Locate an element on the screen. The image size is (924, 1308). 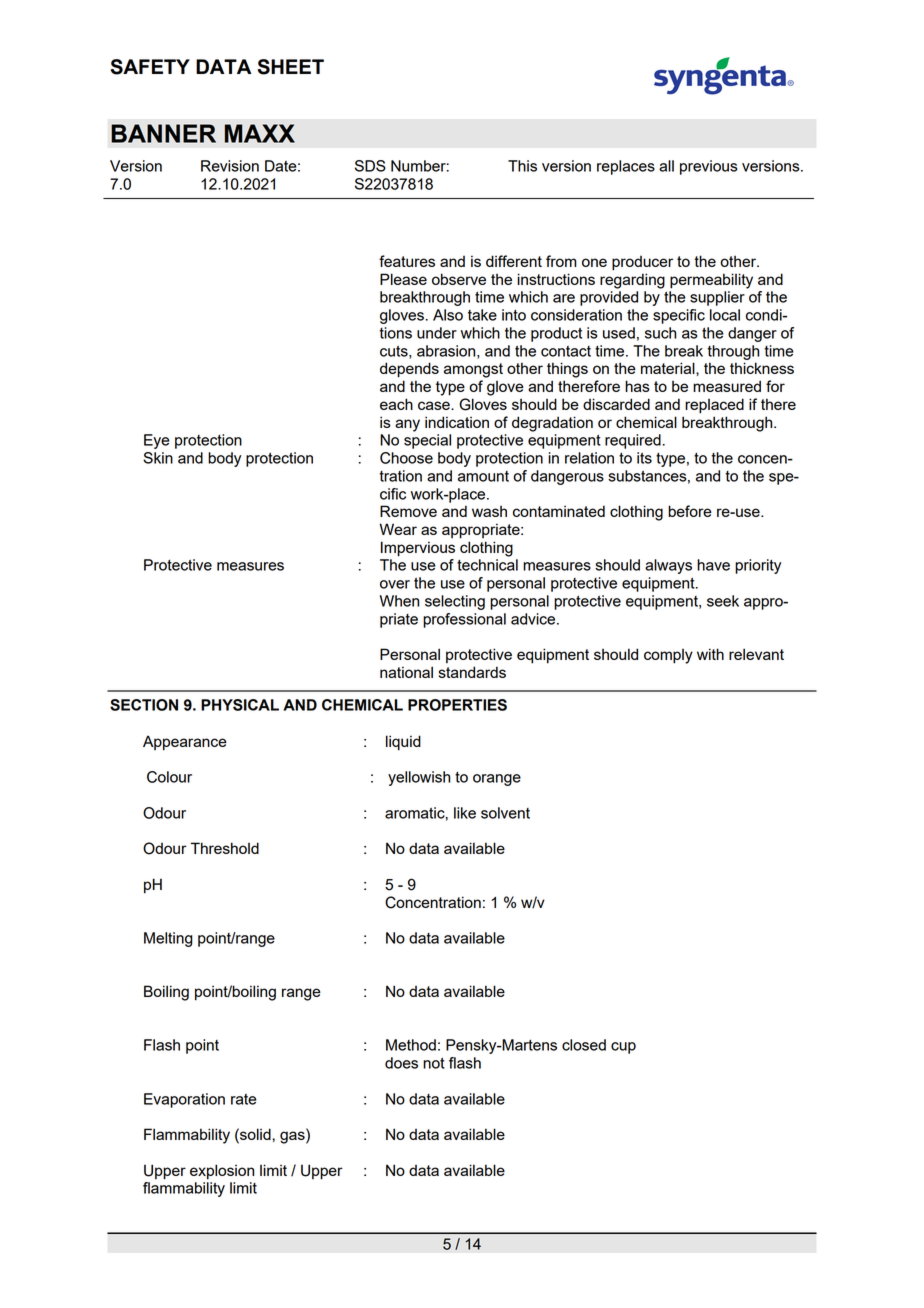
explosion is located at coordinates (222, 1172).
